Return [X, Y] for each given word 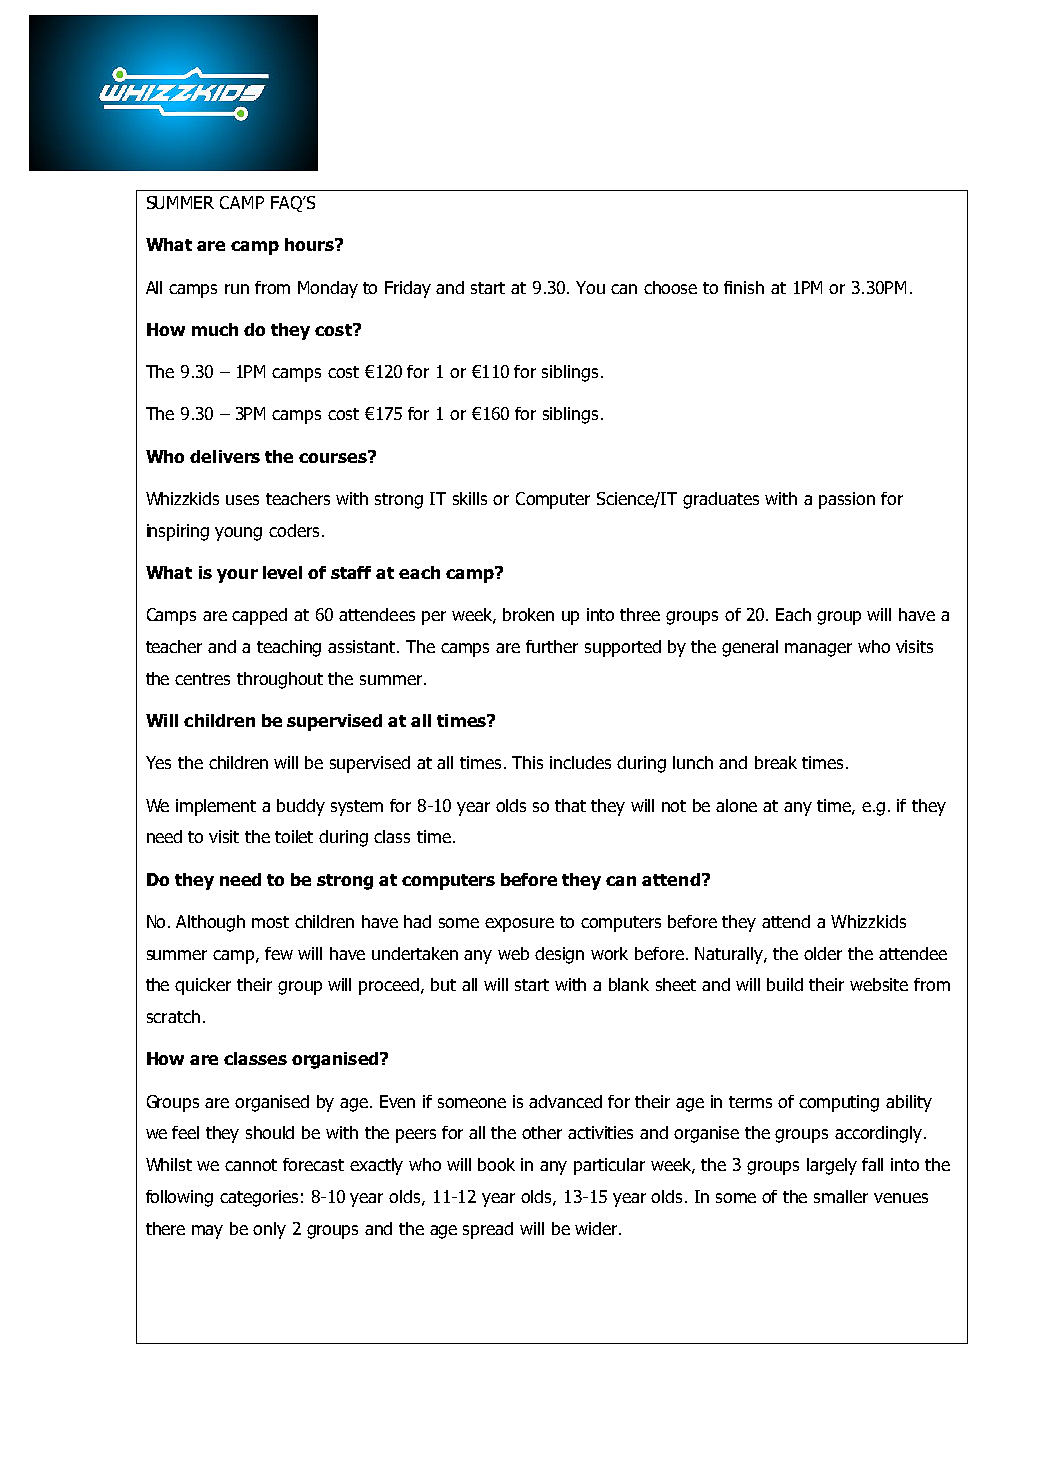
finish [744, 287]
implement [216, 807]
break [776, 762]
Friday [408, 289]
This [527, 762]
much [215, 329]
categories [259, 1198]
